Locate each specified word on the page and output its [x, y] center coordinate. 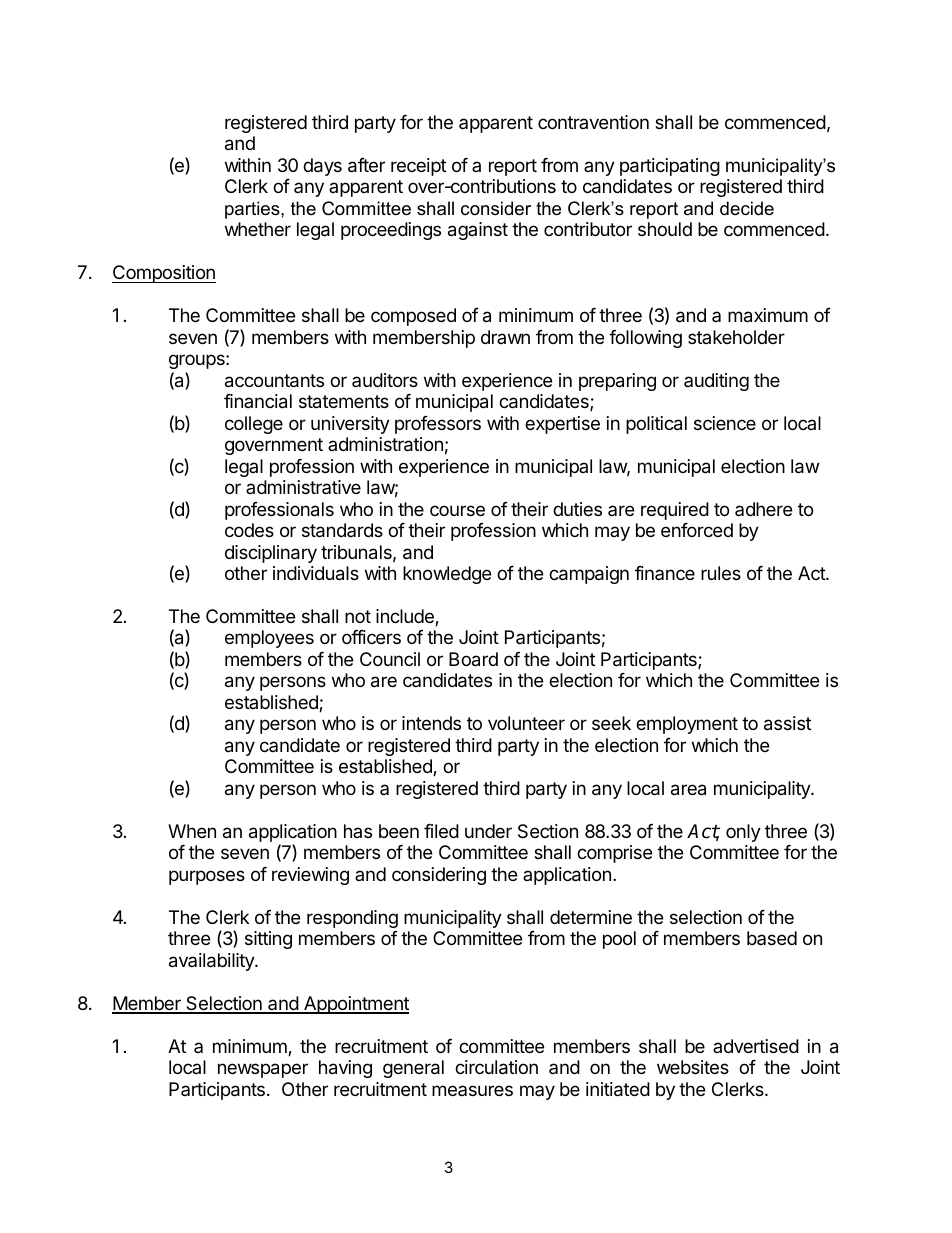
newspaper [263, 1070]
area [688, 790]
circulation [496, 1067]
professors [438, 425]
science [725, 423]
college [254, 425]
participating [670, 167]
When [192, 831]
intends [431, 723]
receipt [418, 167]
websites [693, 1067]
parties [253, 210]
